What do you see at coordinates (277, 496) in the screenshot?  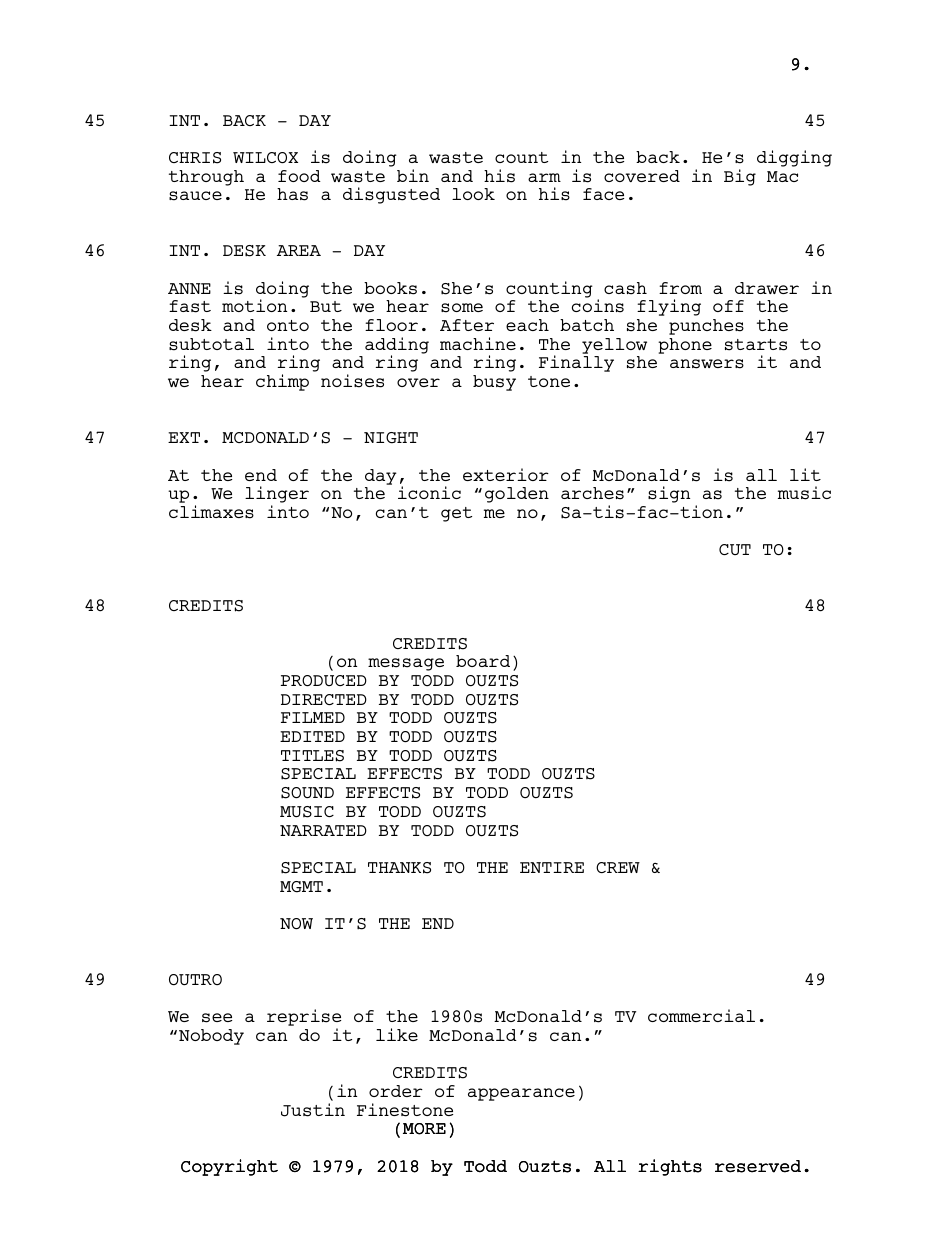 I see `linger` at bounding box center [277, 496].
